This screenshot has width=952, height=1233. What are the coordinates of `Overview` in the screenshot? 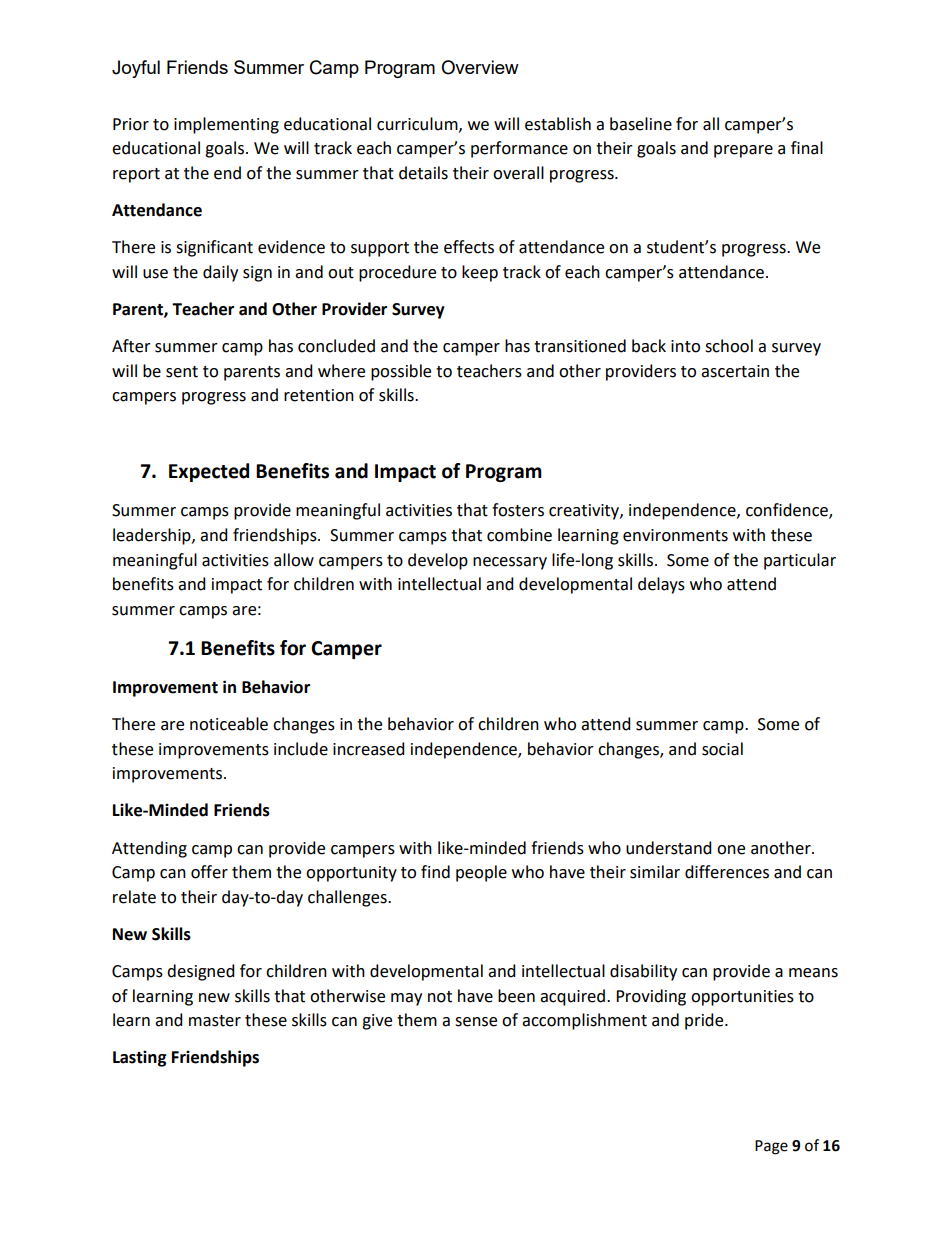 It's located at (480, 67).
